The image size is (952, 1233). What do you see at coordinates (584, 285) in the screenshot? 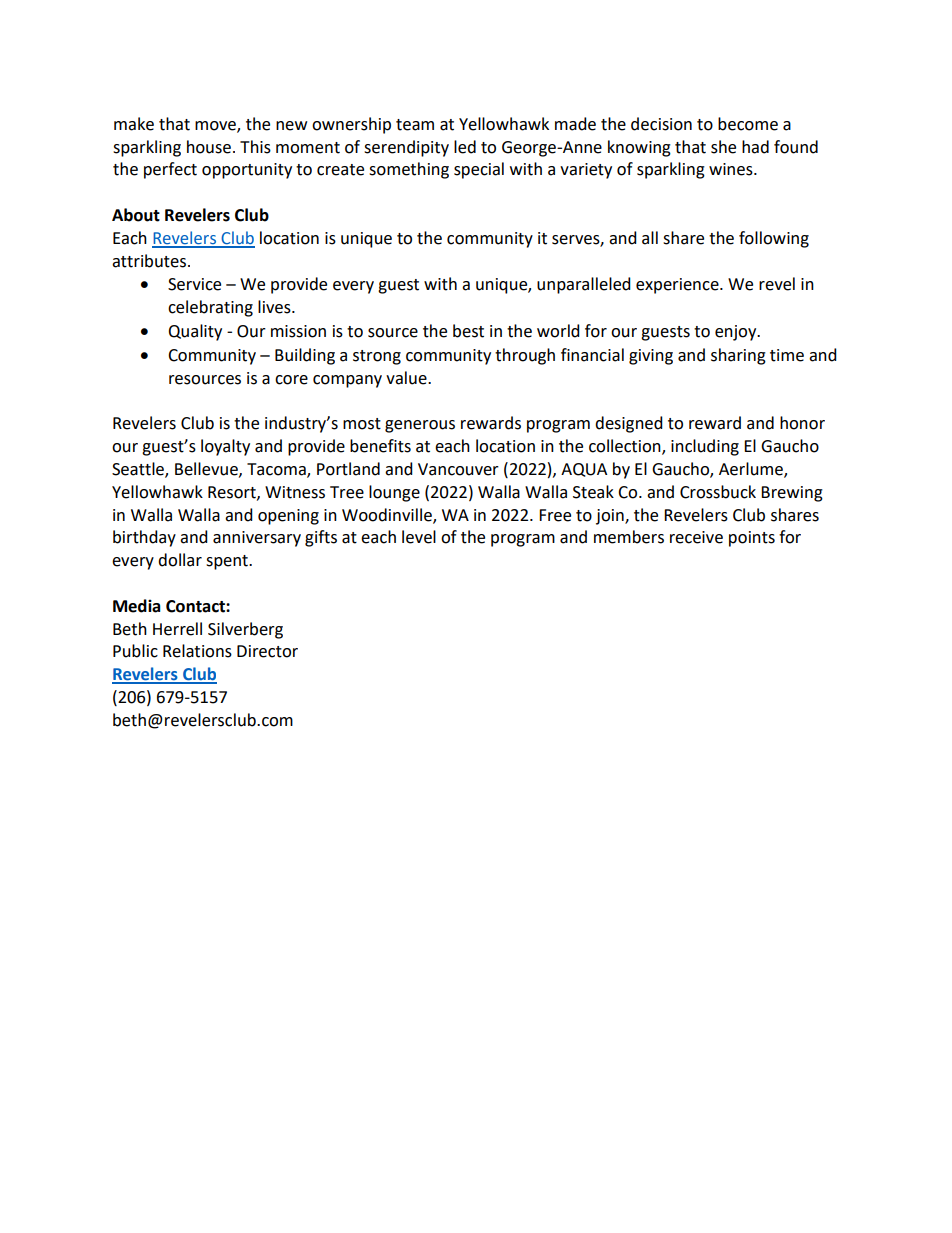
I see `unparalleled` at bounding box center [584, 285].
